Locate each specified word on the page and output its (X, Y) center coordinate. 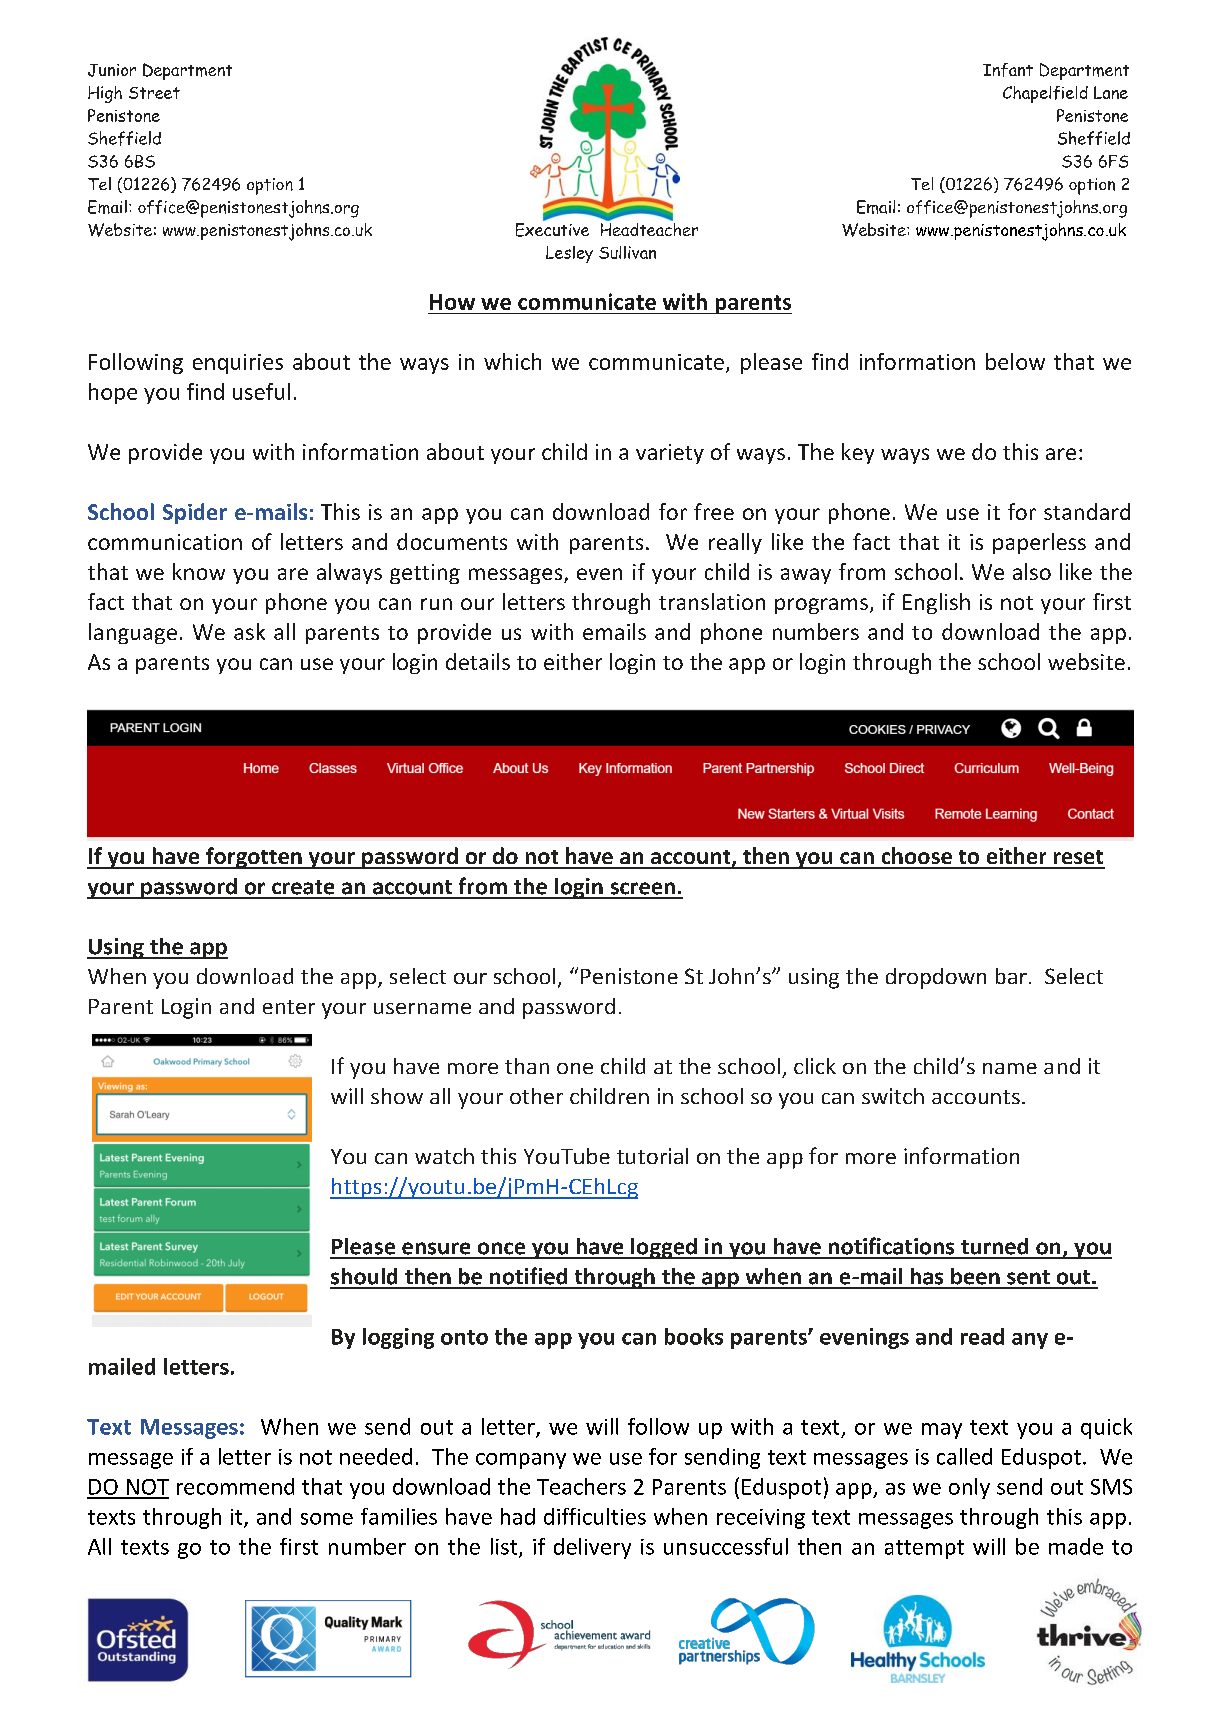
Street (154, 93)
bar (1011, 976)
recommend (235, 1486)
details (478, 661)
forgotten (254, 858)
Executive (552, 228)
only (969, 1488)
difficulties (595, 1516)
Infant (1008, 70)
